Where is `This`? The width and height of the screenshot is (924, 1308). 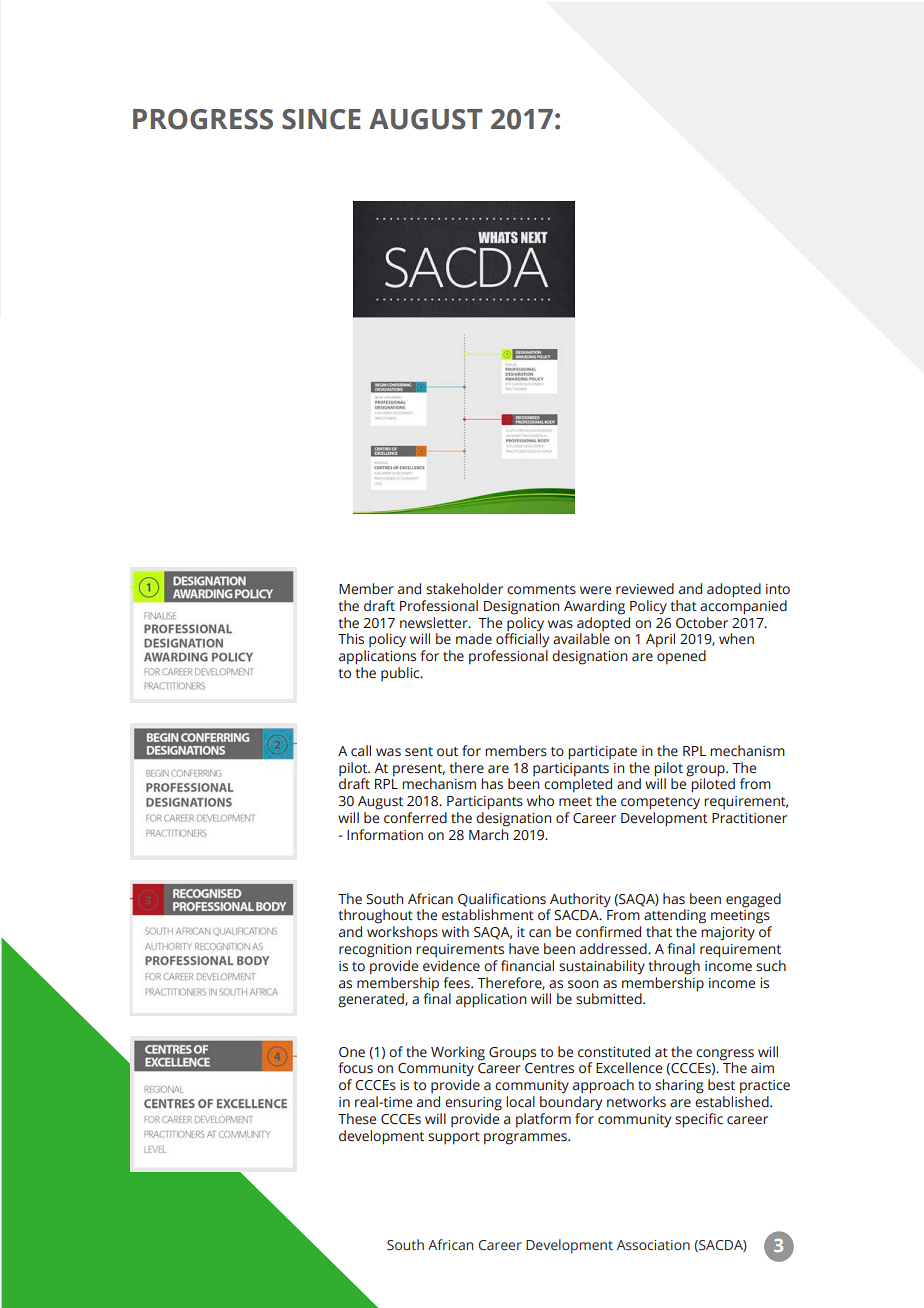 This is located at coordinates (351, 638).
